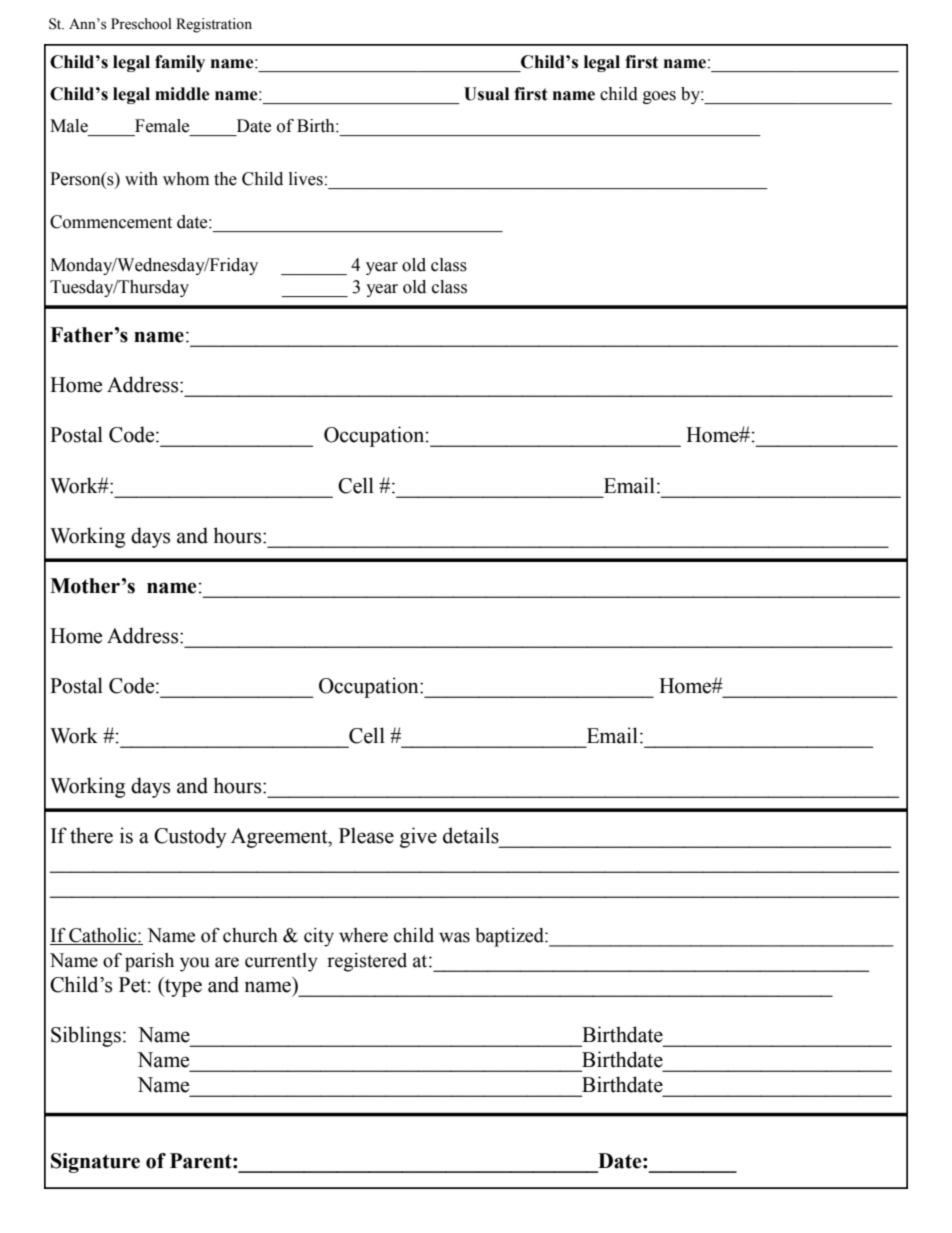 The image size is (952, 1233). What do you see at coordinates (95, 1163) in the screenshot?
I see `Signature` at bounding box center [95, 1163].
